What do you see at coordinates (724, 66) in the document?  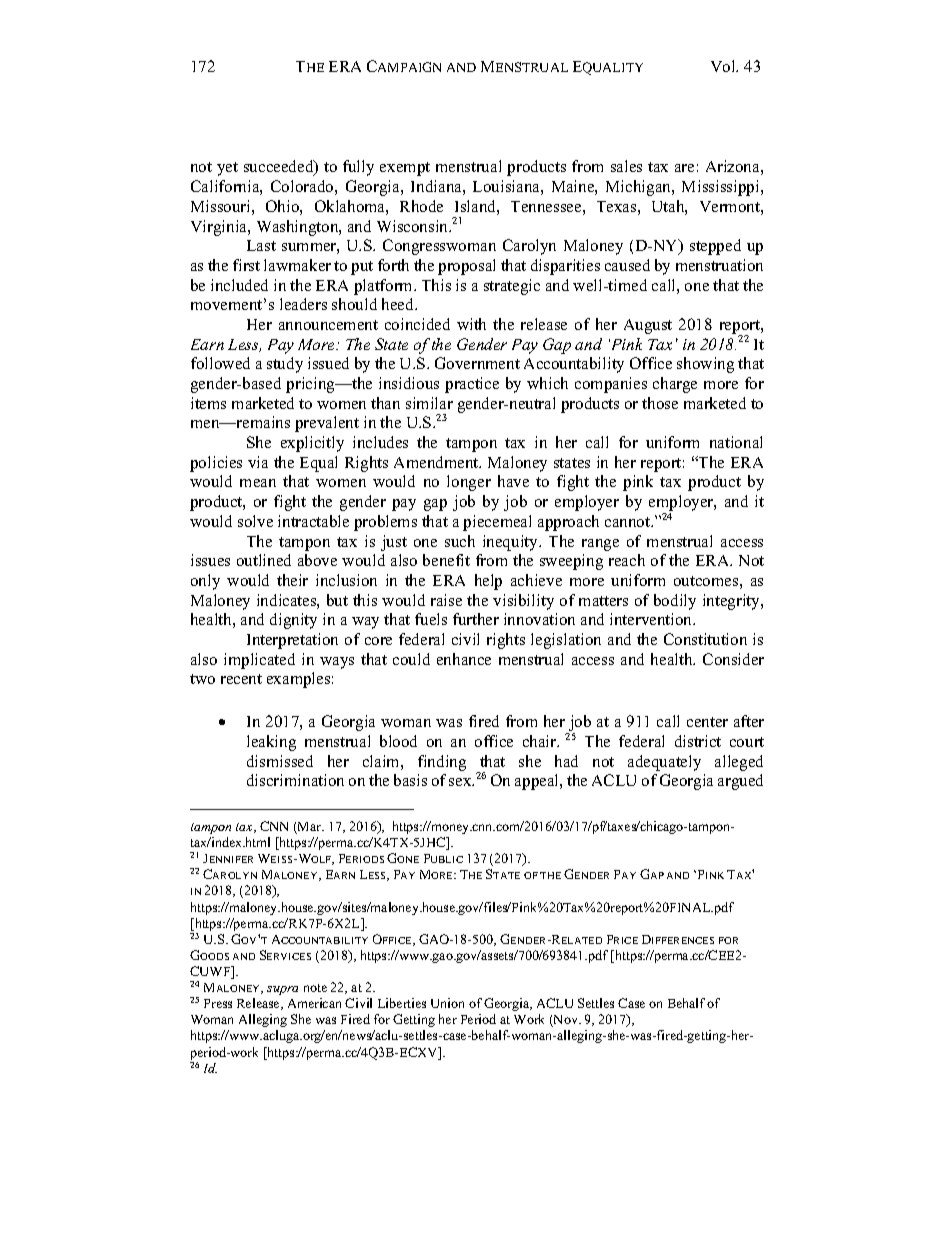 I see `Vol` at bounding box center [724, 66].
